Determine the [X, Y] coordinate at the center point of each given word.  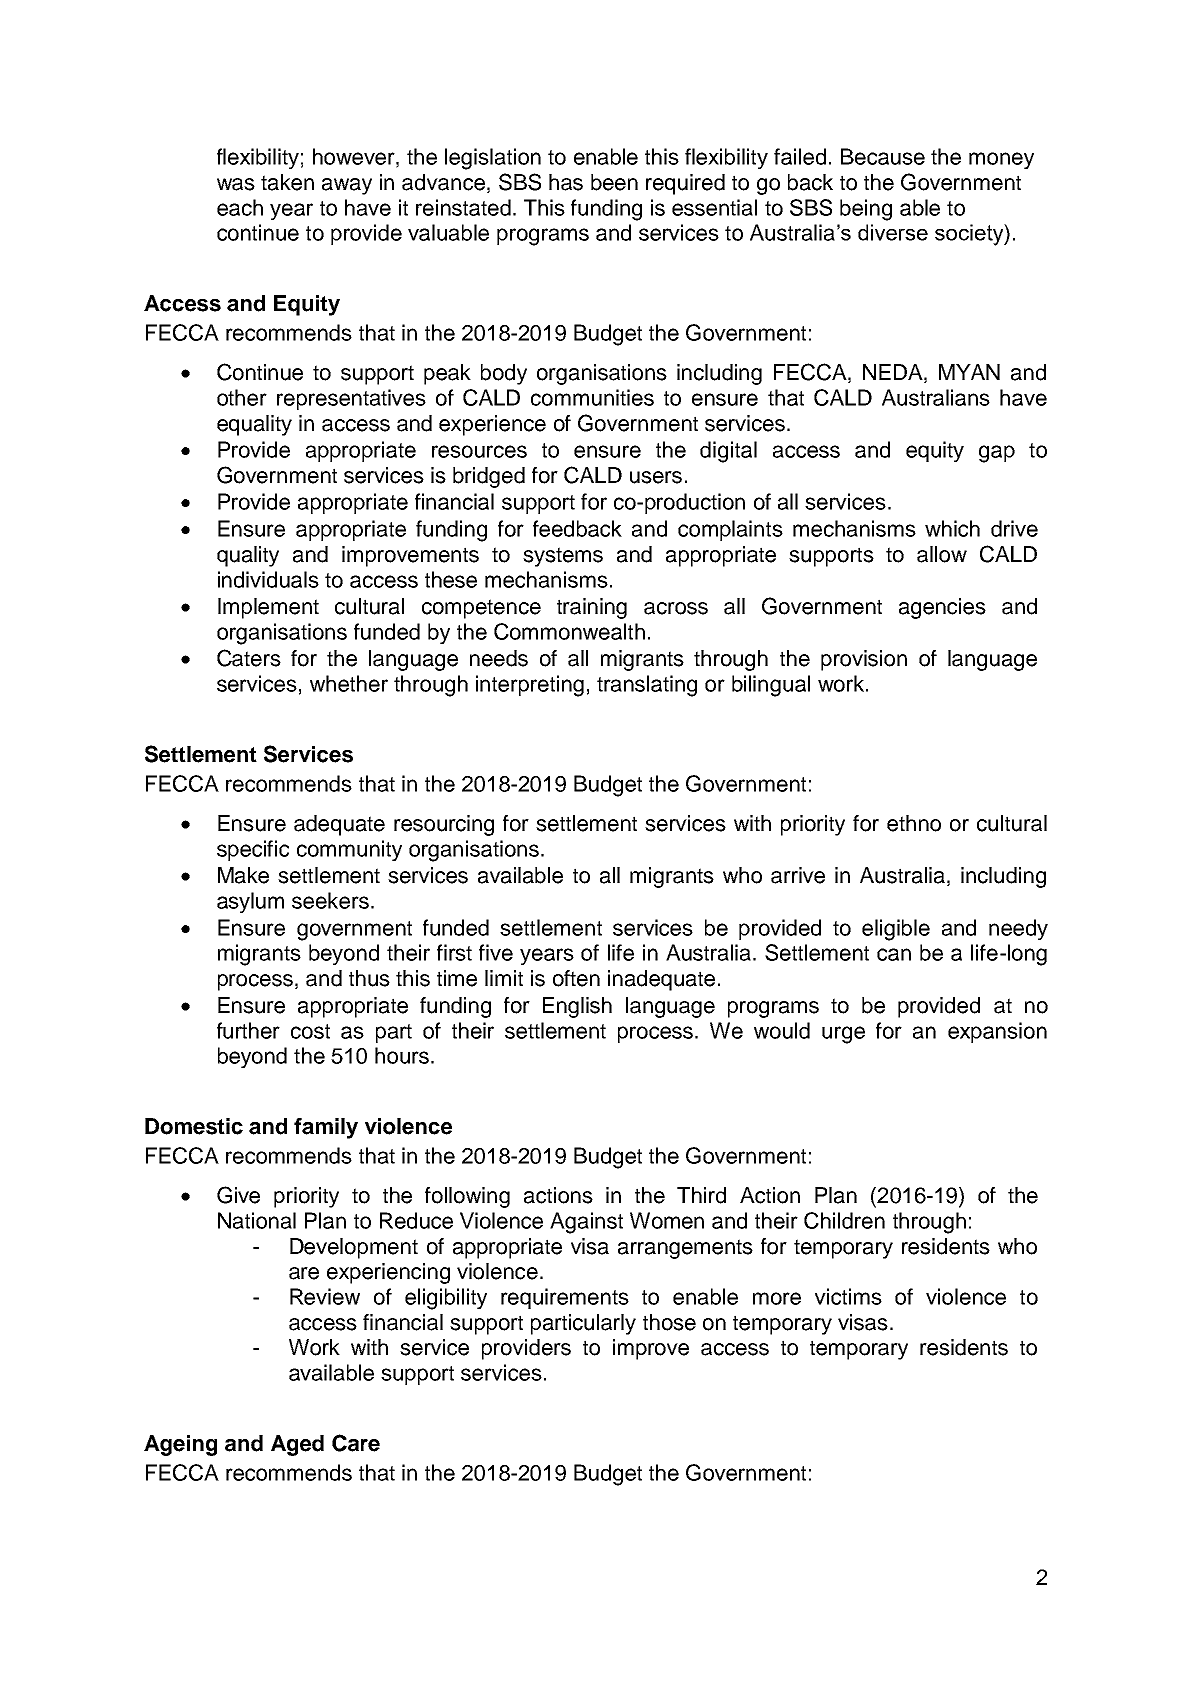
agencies [942, 608]
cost [310, 1031]
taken [287, 182]
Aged [297, 1445]
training [592, 608]
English [577, 1007]
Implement [268, 608]
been [614, 182]
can [894, 954]
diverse [893, 232]
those [669, 1322]
